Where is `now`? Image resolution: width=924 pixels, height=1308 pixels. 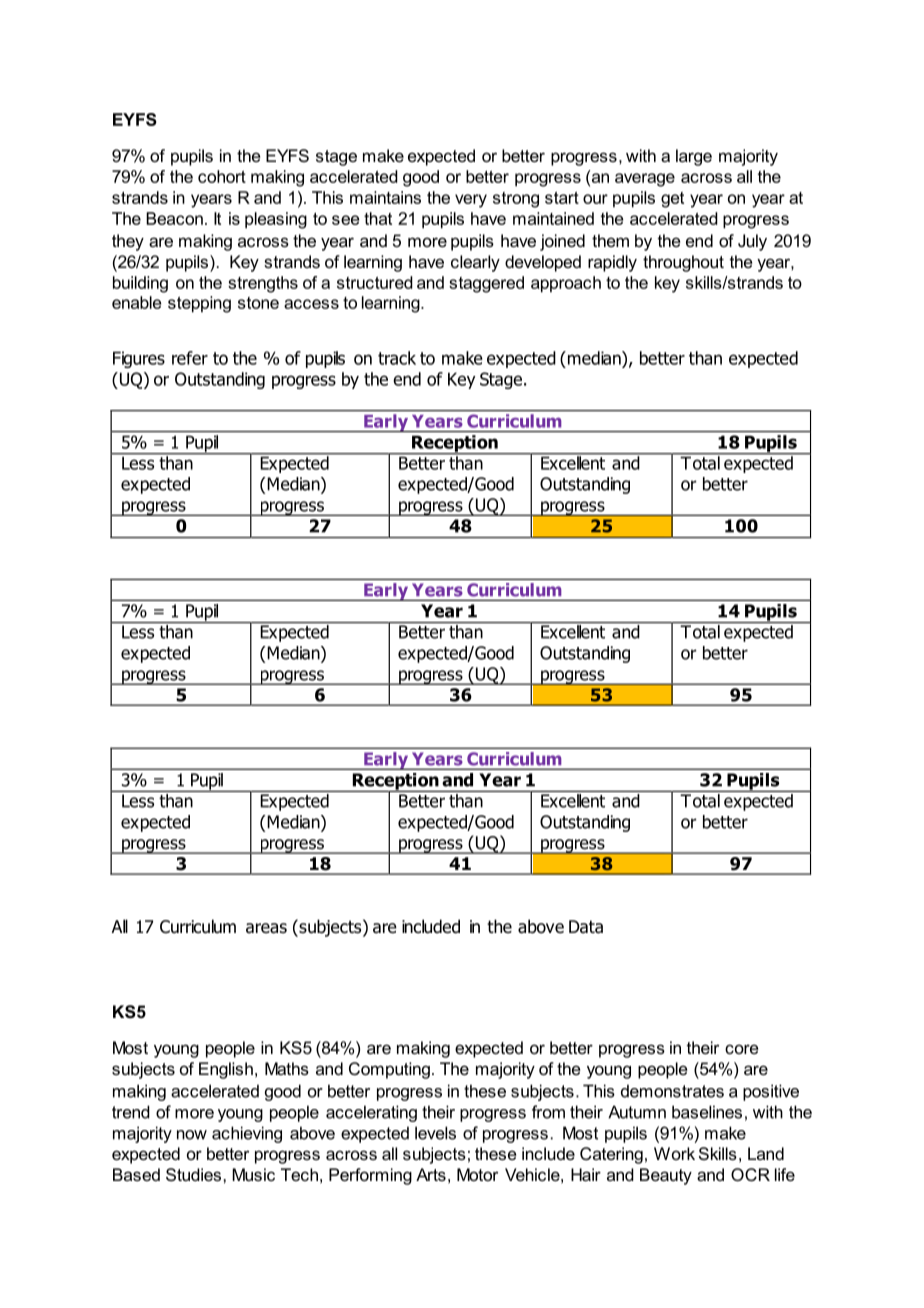
now is located at coordinates (192, 1135).
